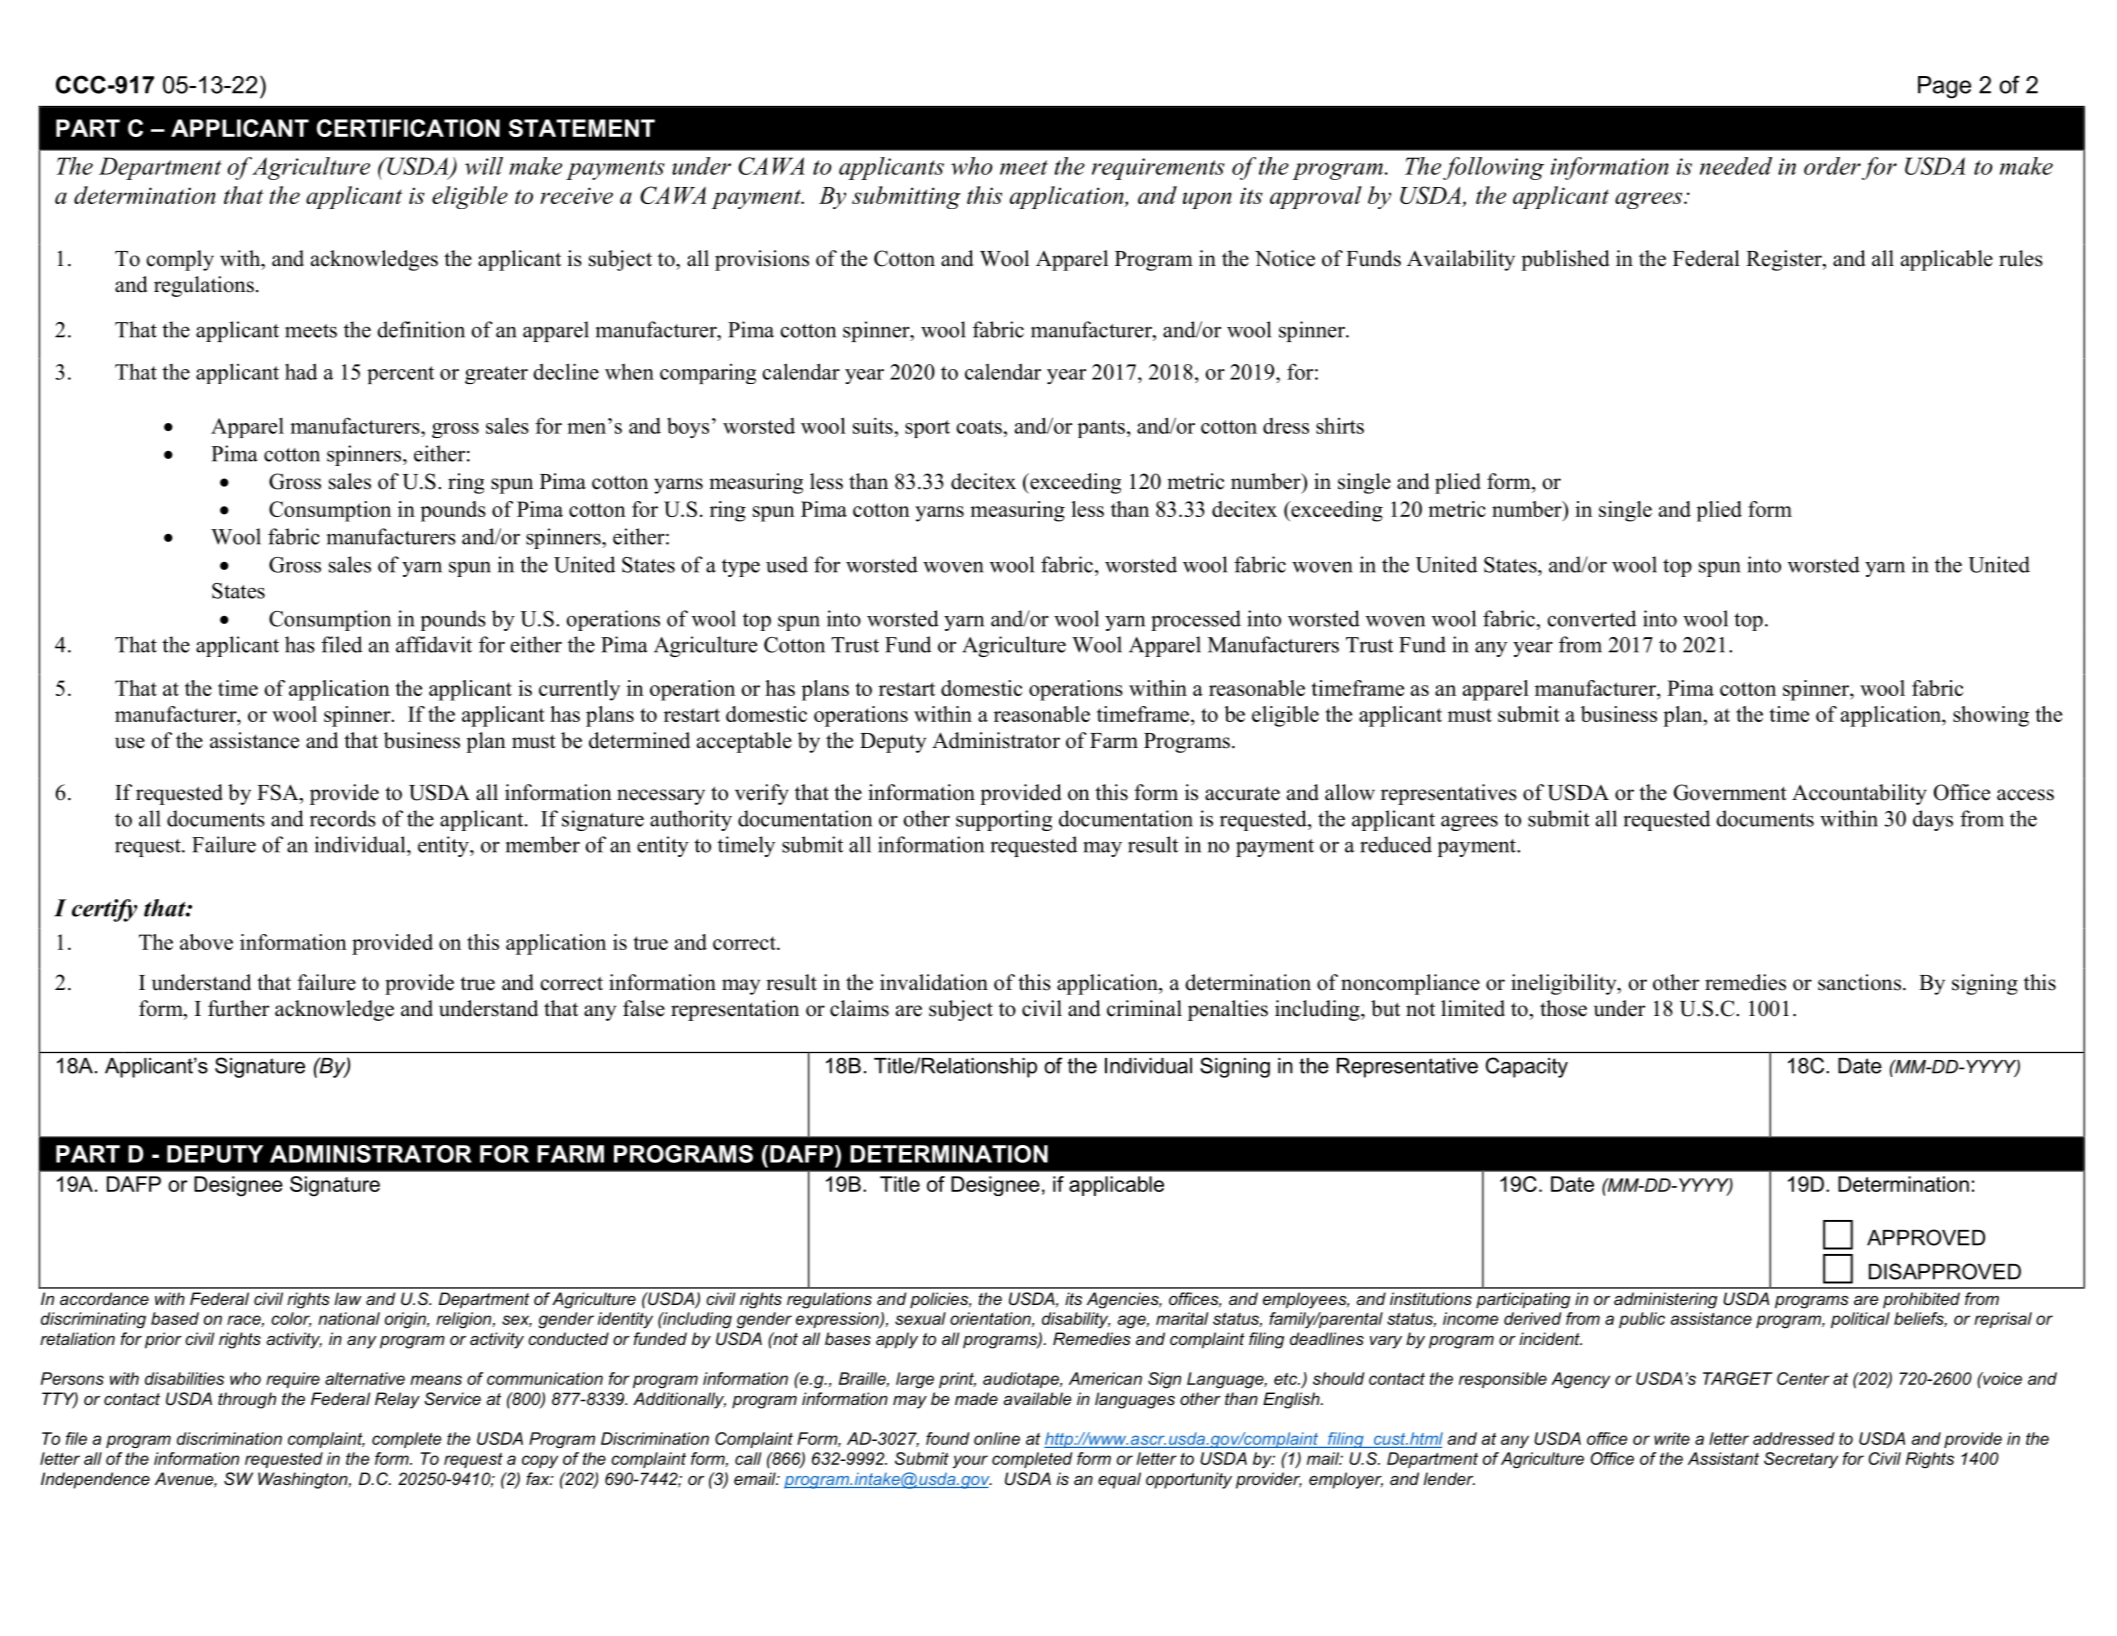 The image size is (2117, 1636). Describe the element at coordinates (1801, 1460) in the screenshot. I see `Secretary` at that location.
